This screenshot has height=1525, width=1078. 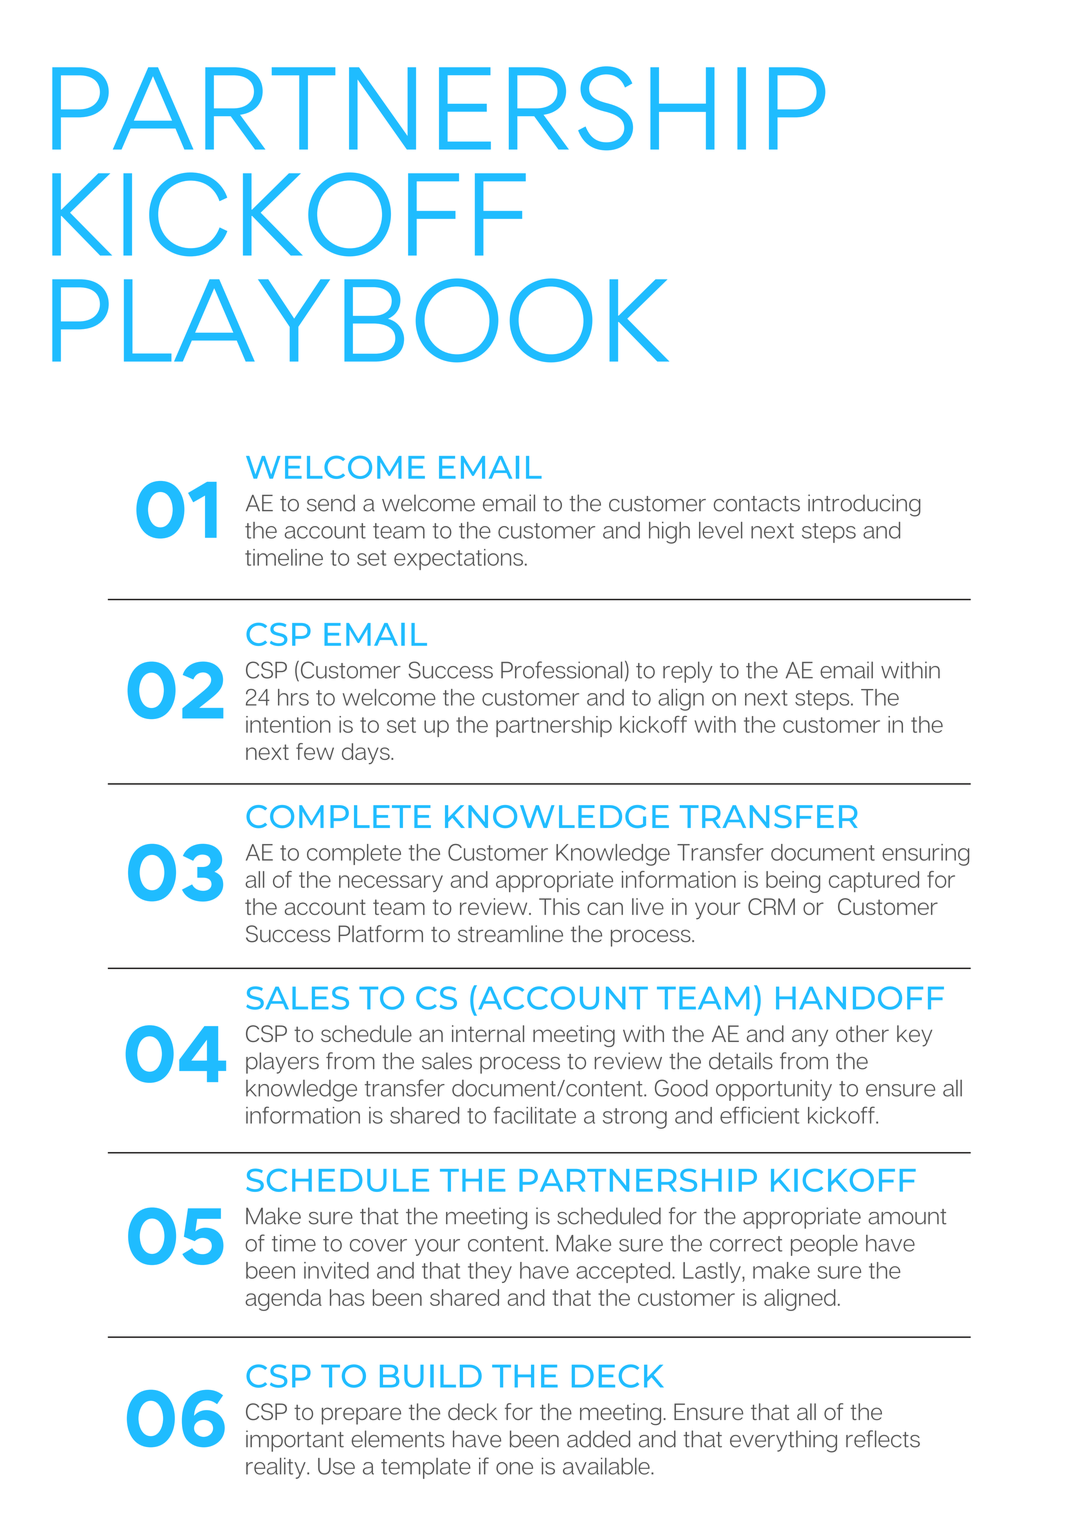 What do you see at coordinates (360, 320) in the screenshot?
I see `PLAYBOOK` at bounding box center [360, 320].
